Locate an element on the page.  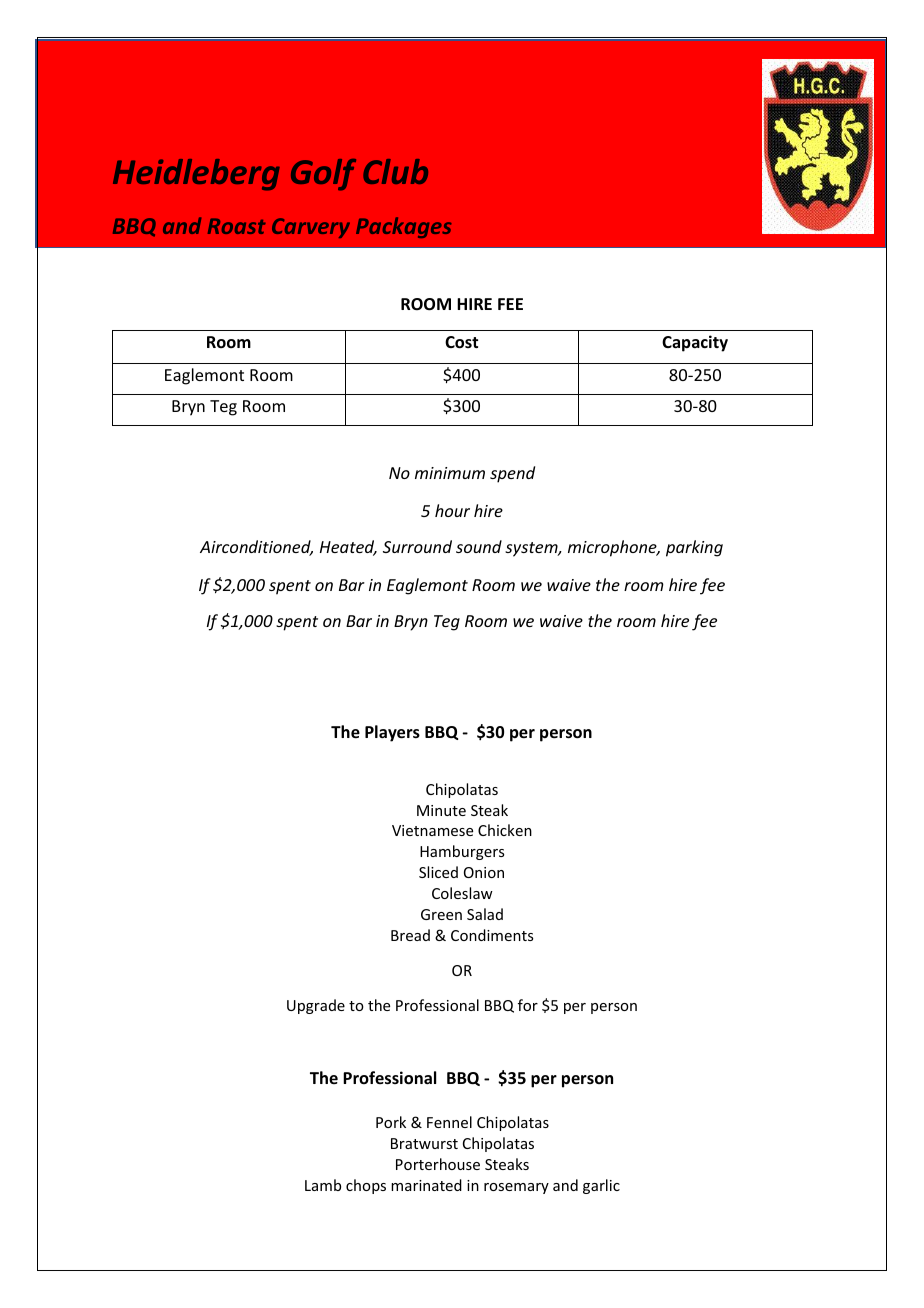
Golf is located at coordinates (323, 175).
